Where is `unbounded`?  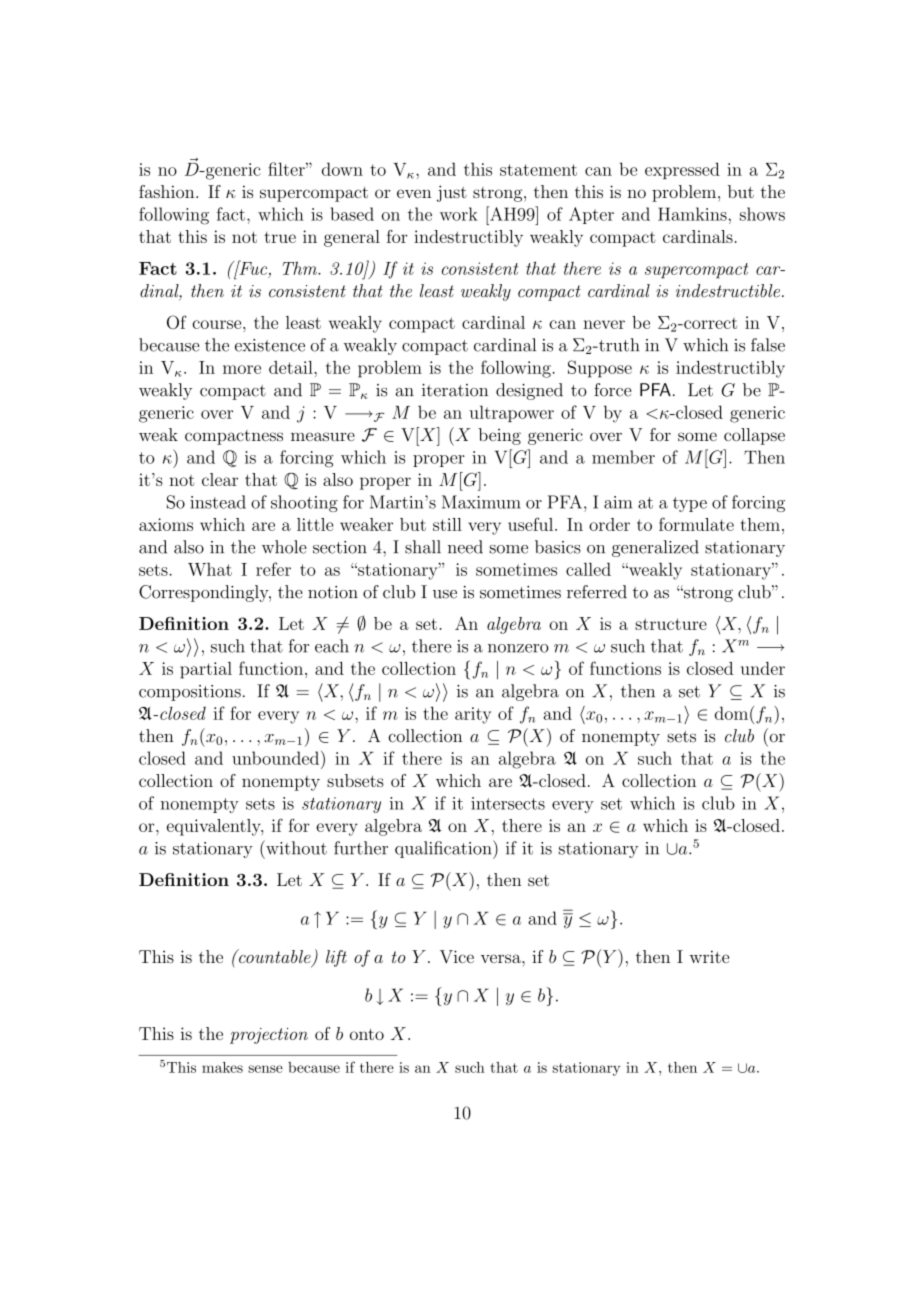
unbounded is located at coordinates (277, 758).
